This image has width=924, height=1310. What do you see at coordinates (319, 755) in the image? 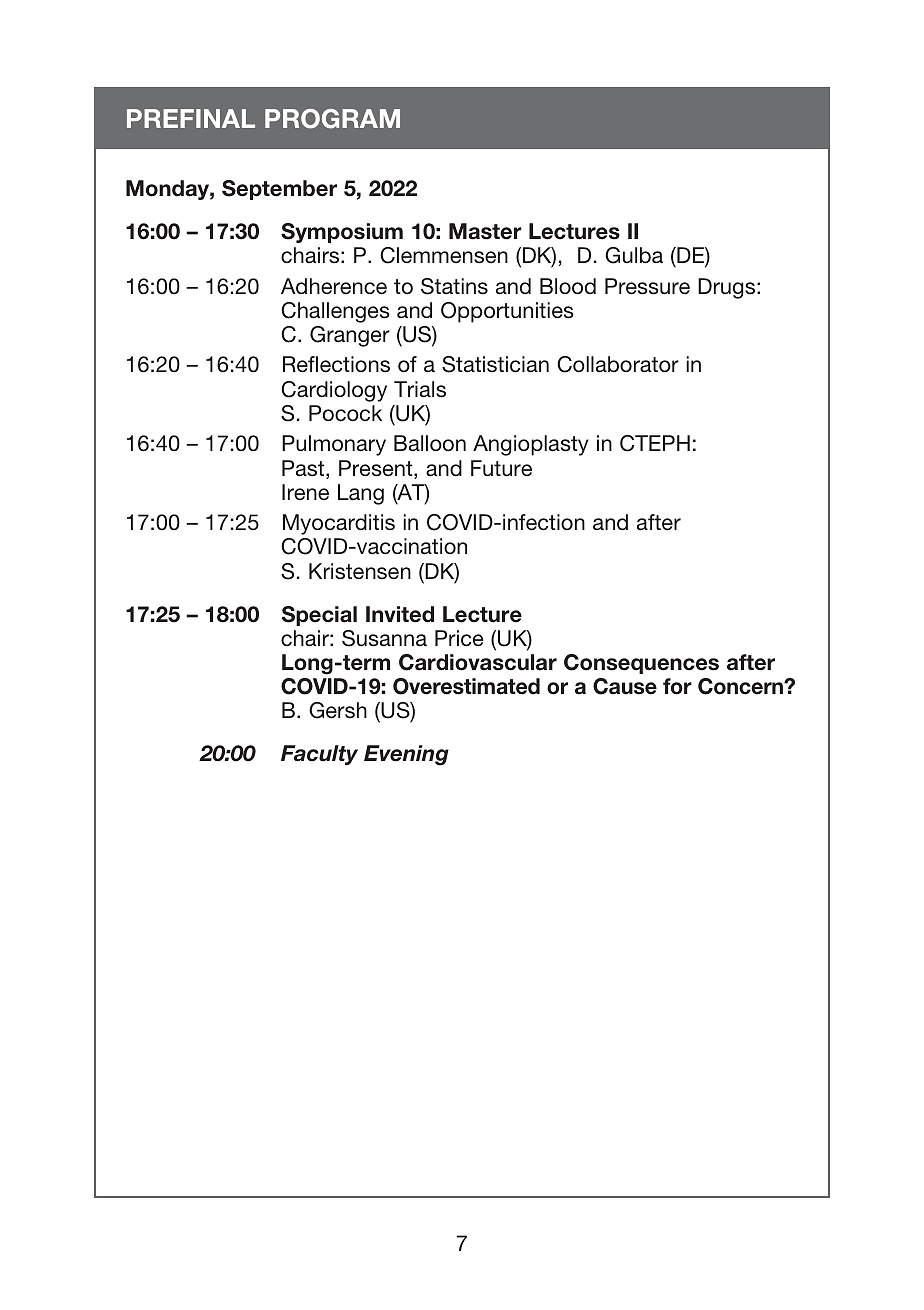
I see `Faculty` at bounding box center [319, 755].
